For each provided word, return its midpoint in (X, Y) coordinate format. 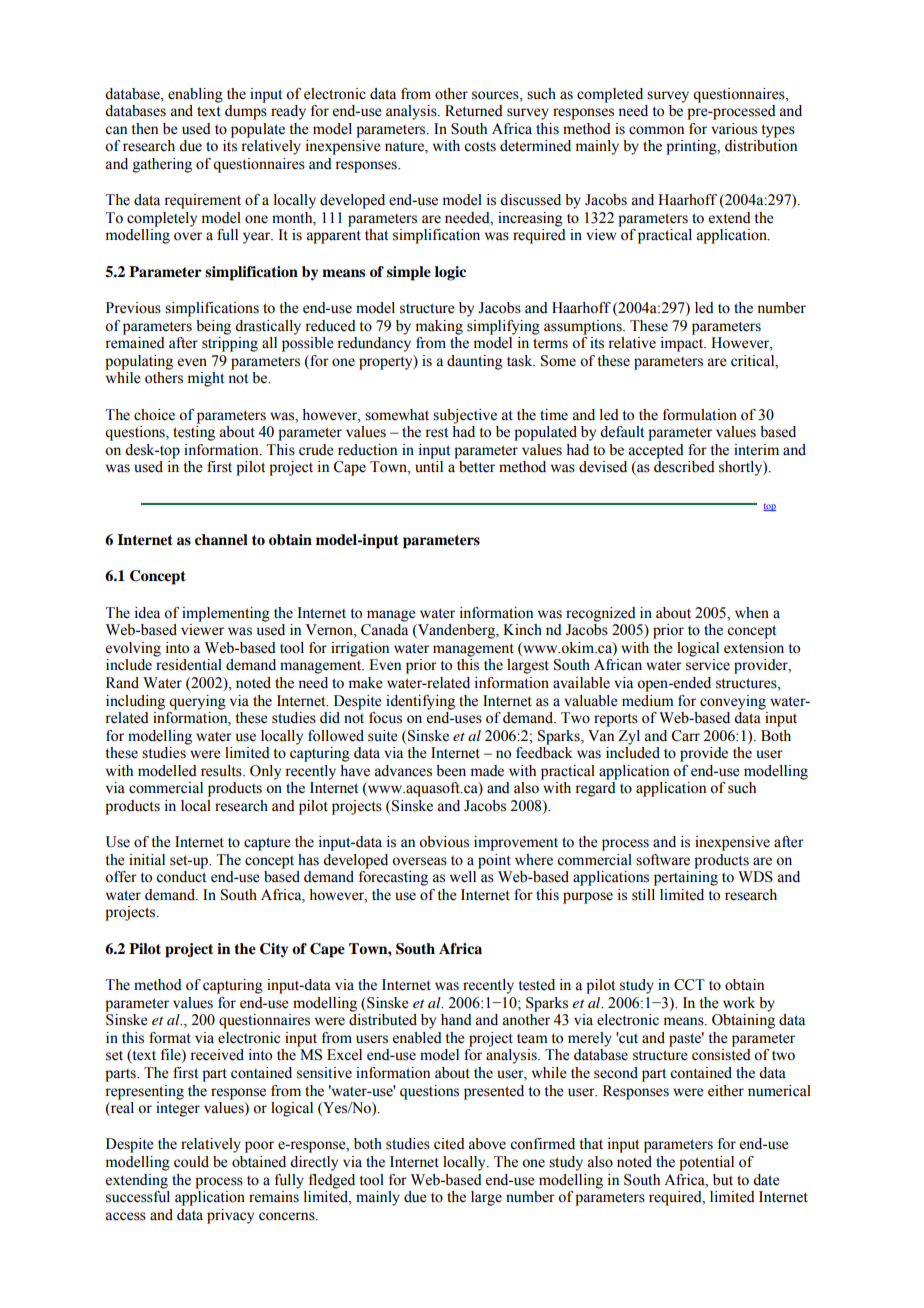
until (429, 466)
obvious (444, 842)
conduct (181, 877)
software (663, 860)
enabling (195, 95)
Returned (474, 111)
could (191, 1162)
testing (194, 433)
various (734, 129)
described (684, 467)
